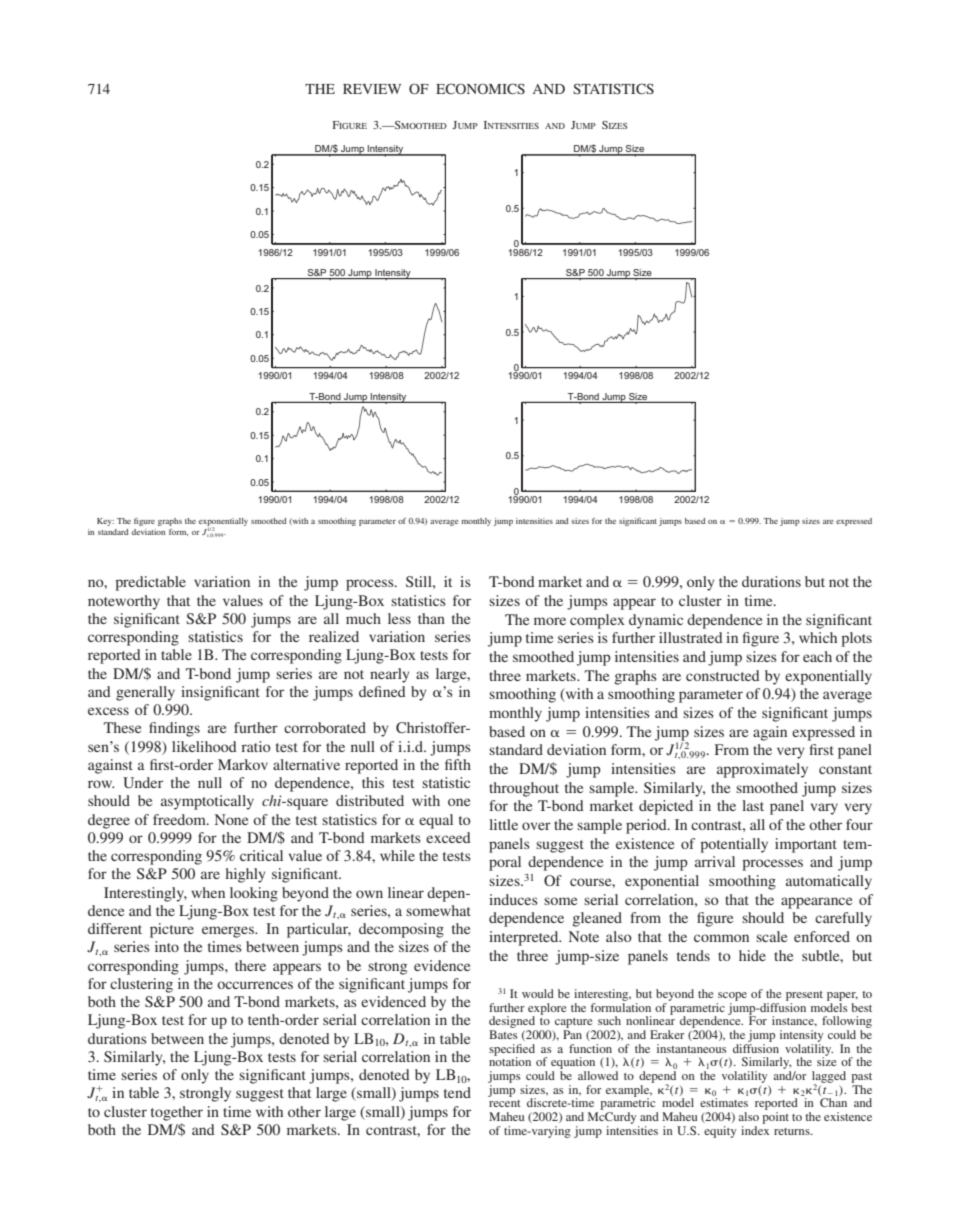  Describe the element at coordinates (177, 1113) in the page. I see `together` at that location.
